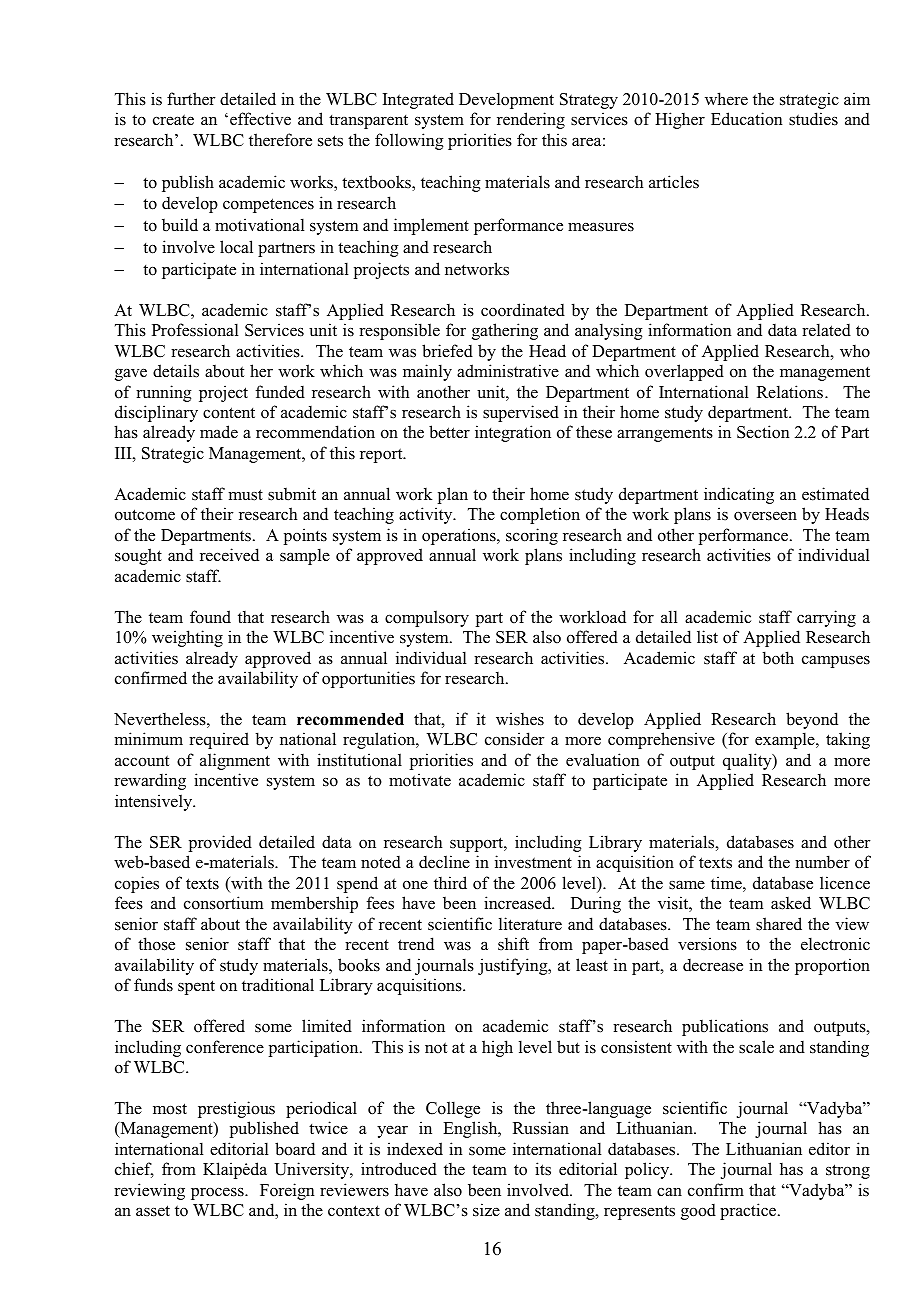 This screenshot has height=1316, width=916. Describe the element at coordinates (519, 903) in the screenshot. I see `increased` at that location.
